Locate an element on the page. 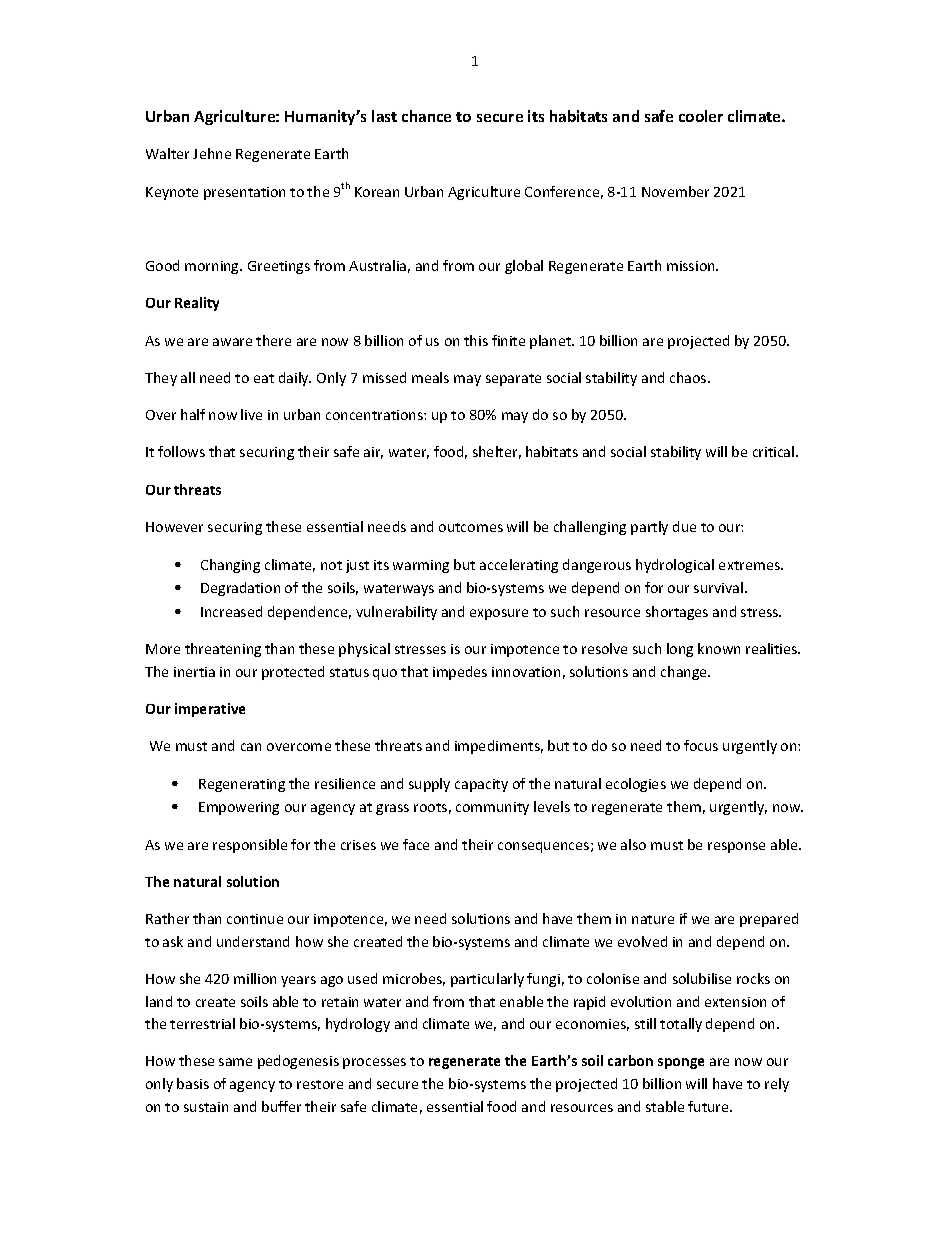 This image has width=952, height=1233. chance is located at coordinates (426, 116).
